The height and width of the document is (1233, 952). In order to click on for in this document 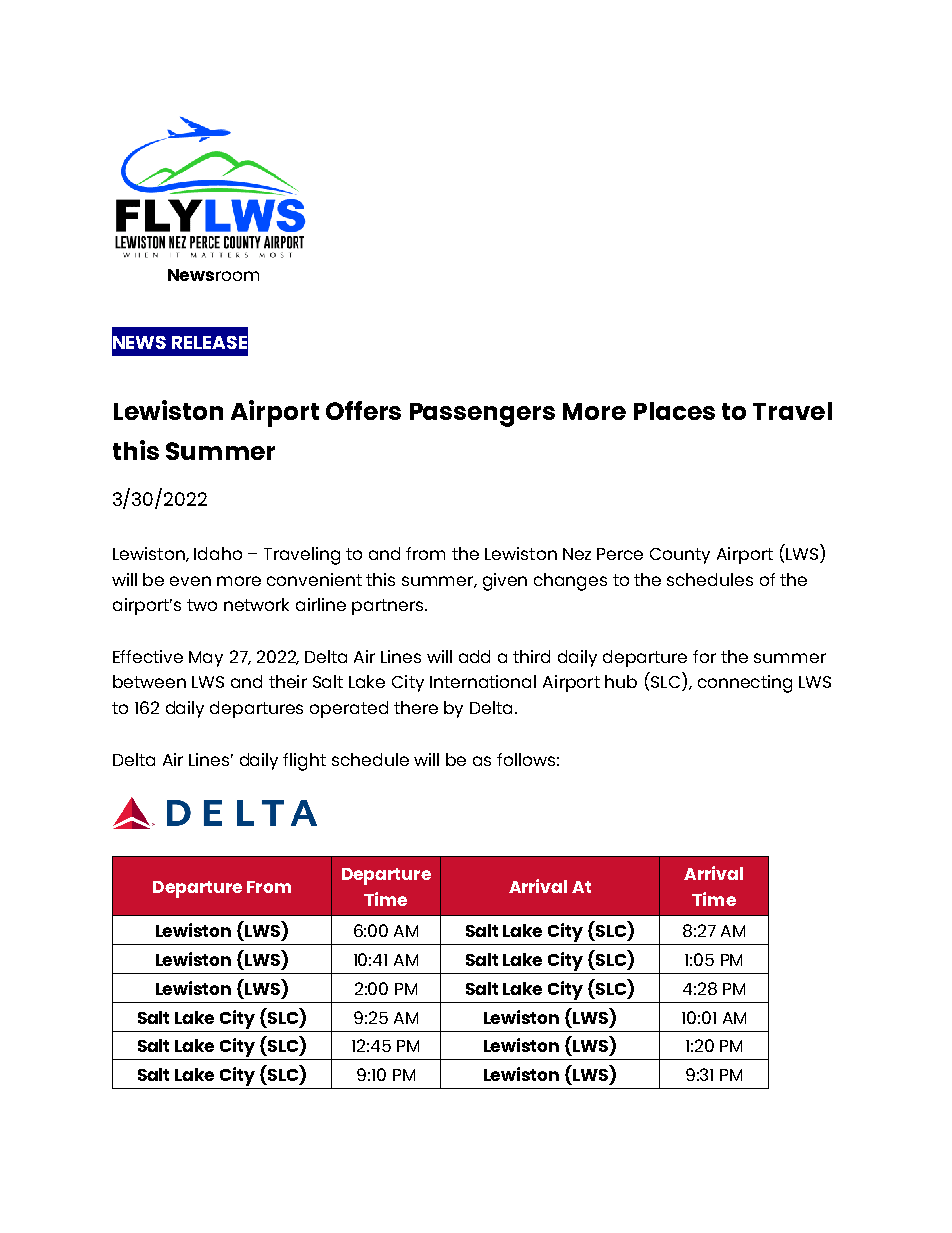, I will do `click(704, 656)`.
